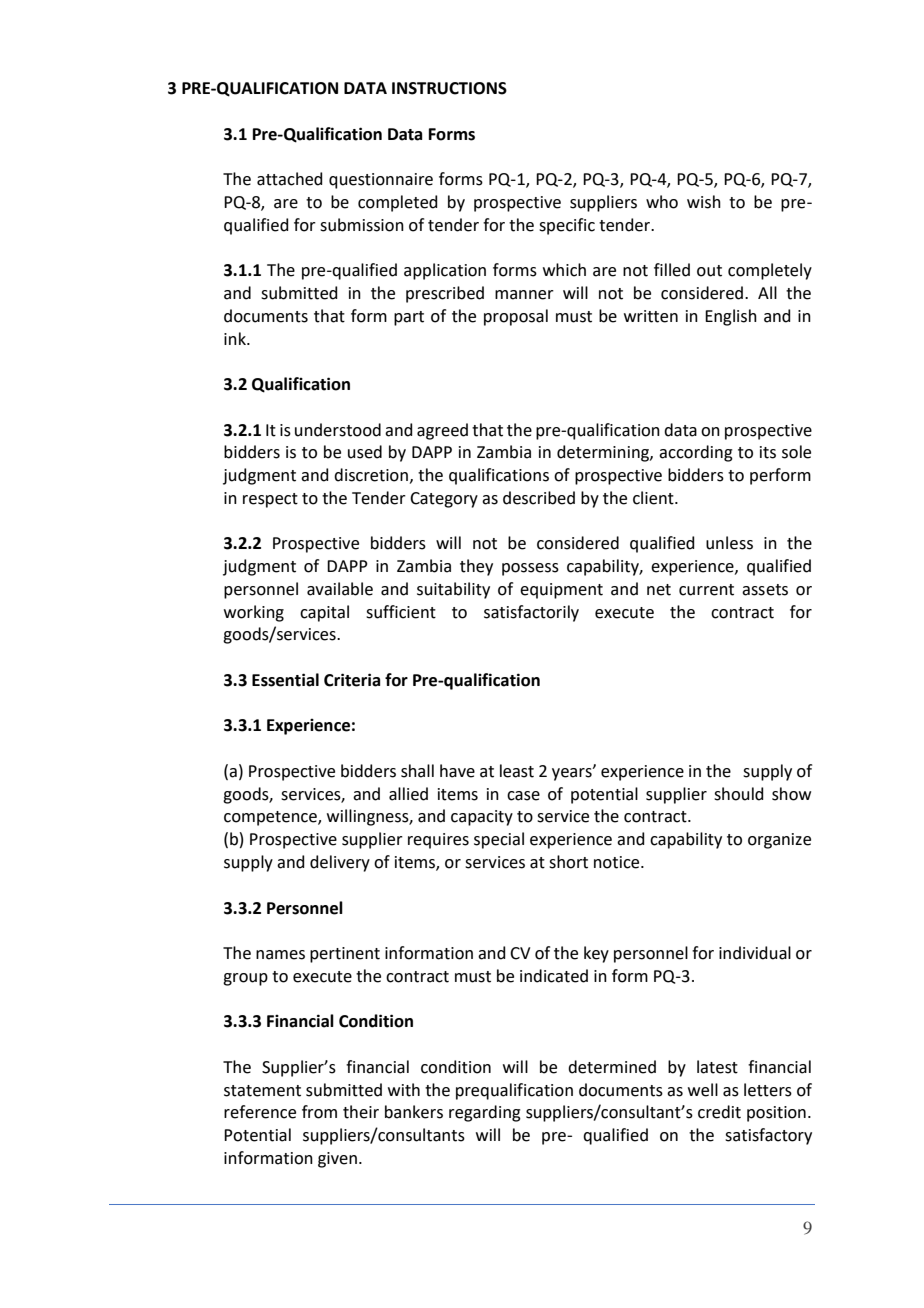 The height and width of the screenshot is (1308, 924). Describe the element at coordinates (319, 1112) in the screenshot. I see `from` at that location.
